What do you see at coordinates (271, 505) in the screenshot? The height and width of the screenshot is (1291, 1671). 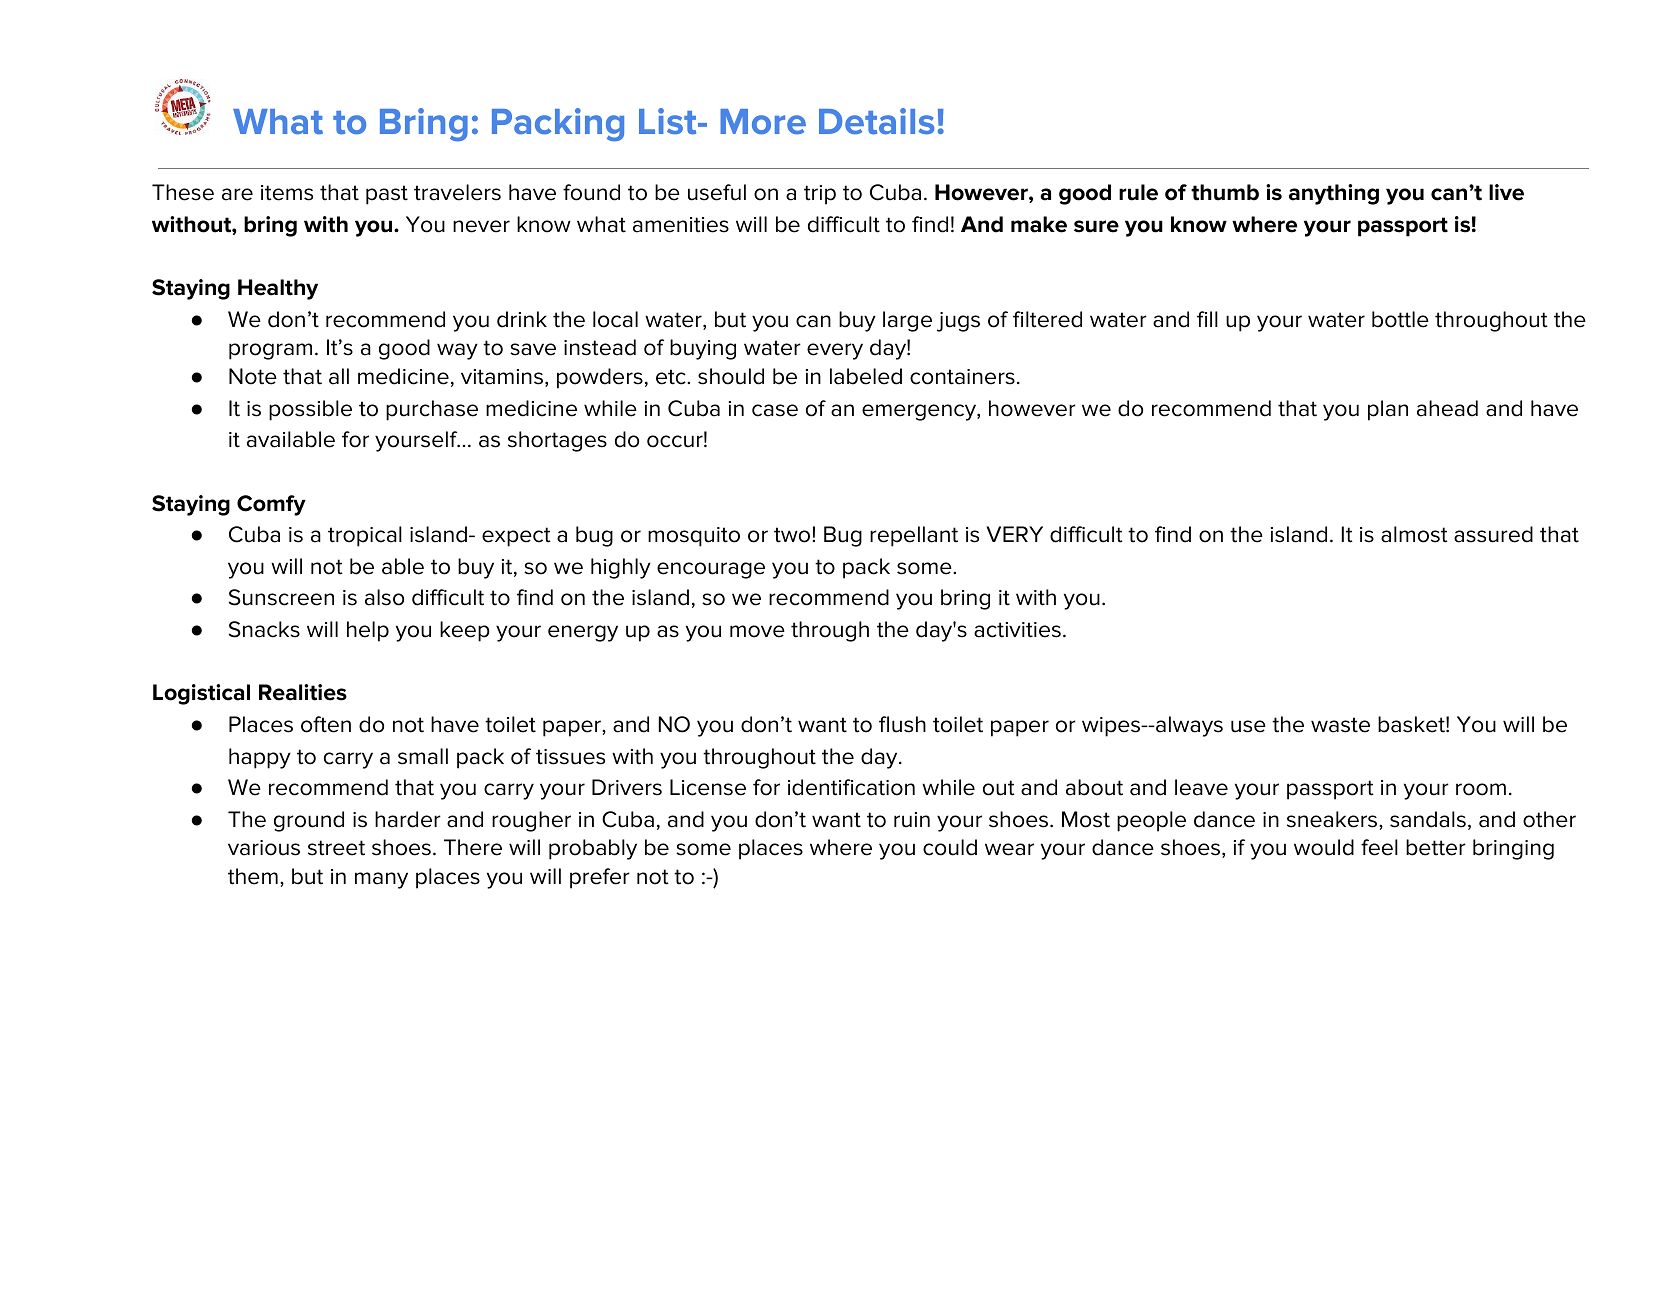 I see `Comfy` at bounding box center [271, 505].
